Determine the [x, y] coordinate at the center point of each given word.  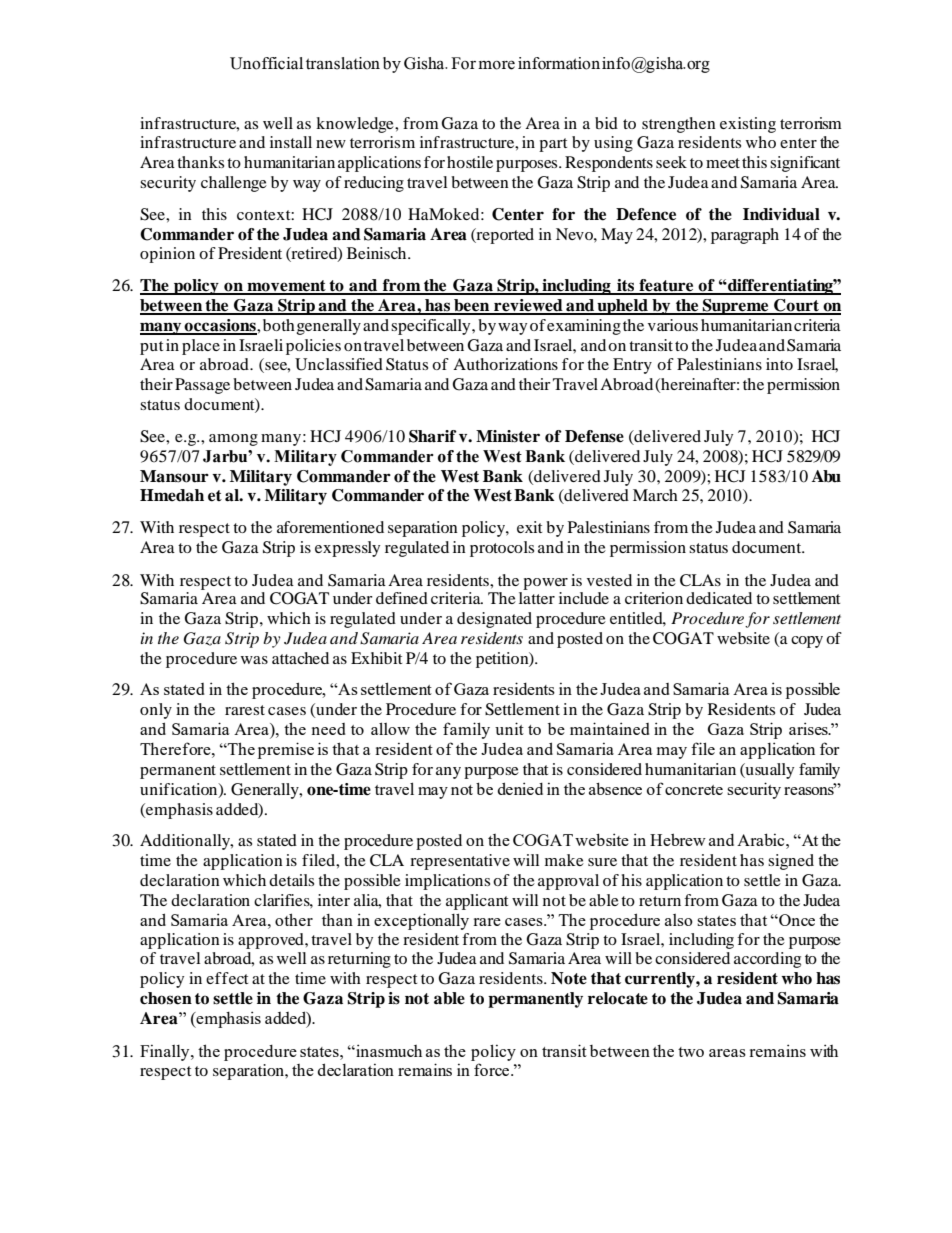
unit [509, 728]
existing [748, 125]
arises [809, 728]
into [779, 364]
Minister [508, 436]
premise [286, 750]
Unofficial [266, 63]
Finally [166, 1053]
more [496, 65]
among [233, 440]
